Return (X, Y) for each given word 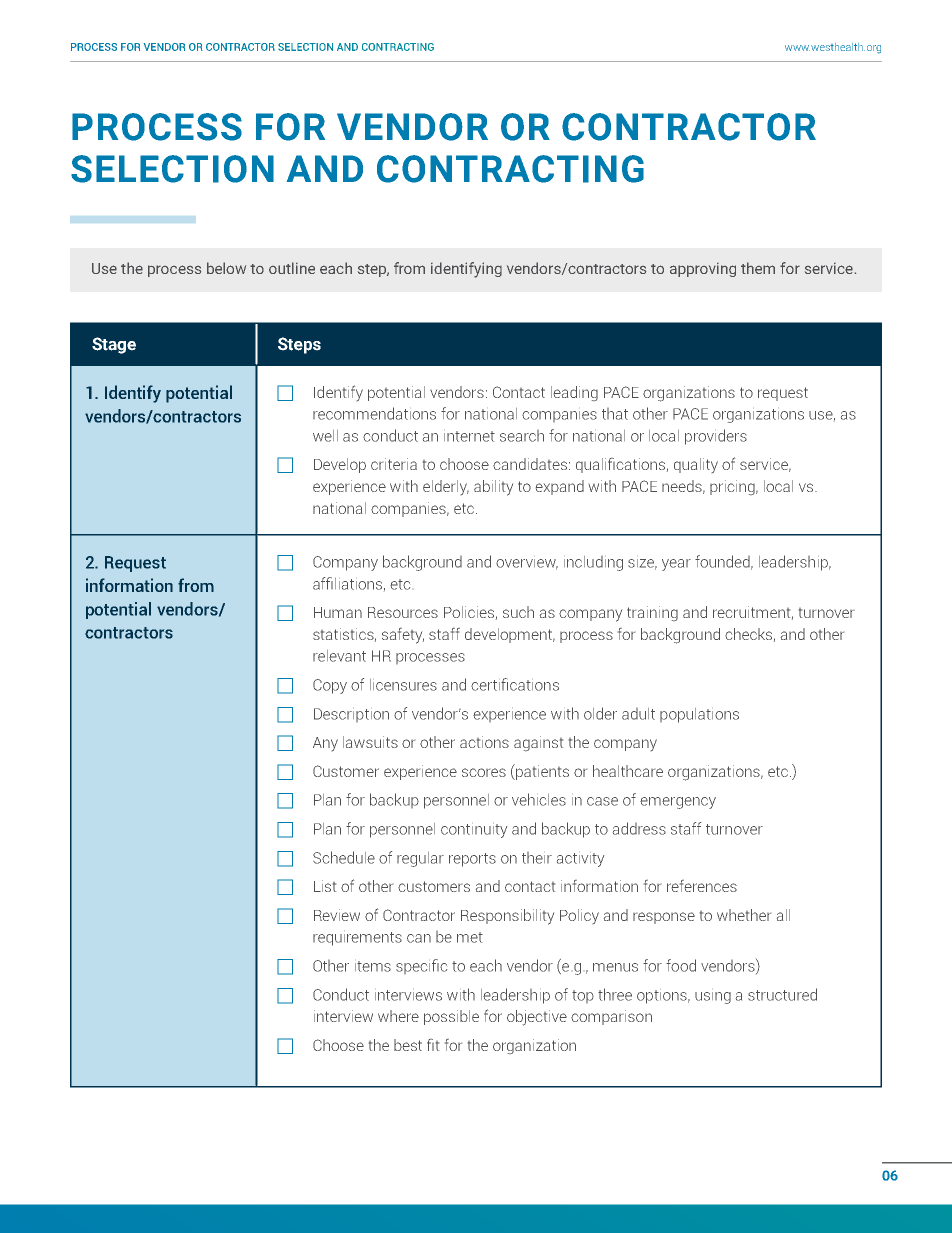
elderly (446, 487)
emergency (678, 803)
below (226, 268)
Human (338, 612)
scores (484, 772)
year (676, 565)
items (373, 966)
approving (703, 270)
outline (292, 268)
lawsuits (370, 742)
